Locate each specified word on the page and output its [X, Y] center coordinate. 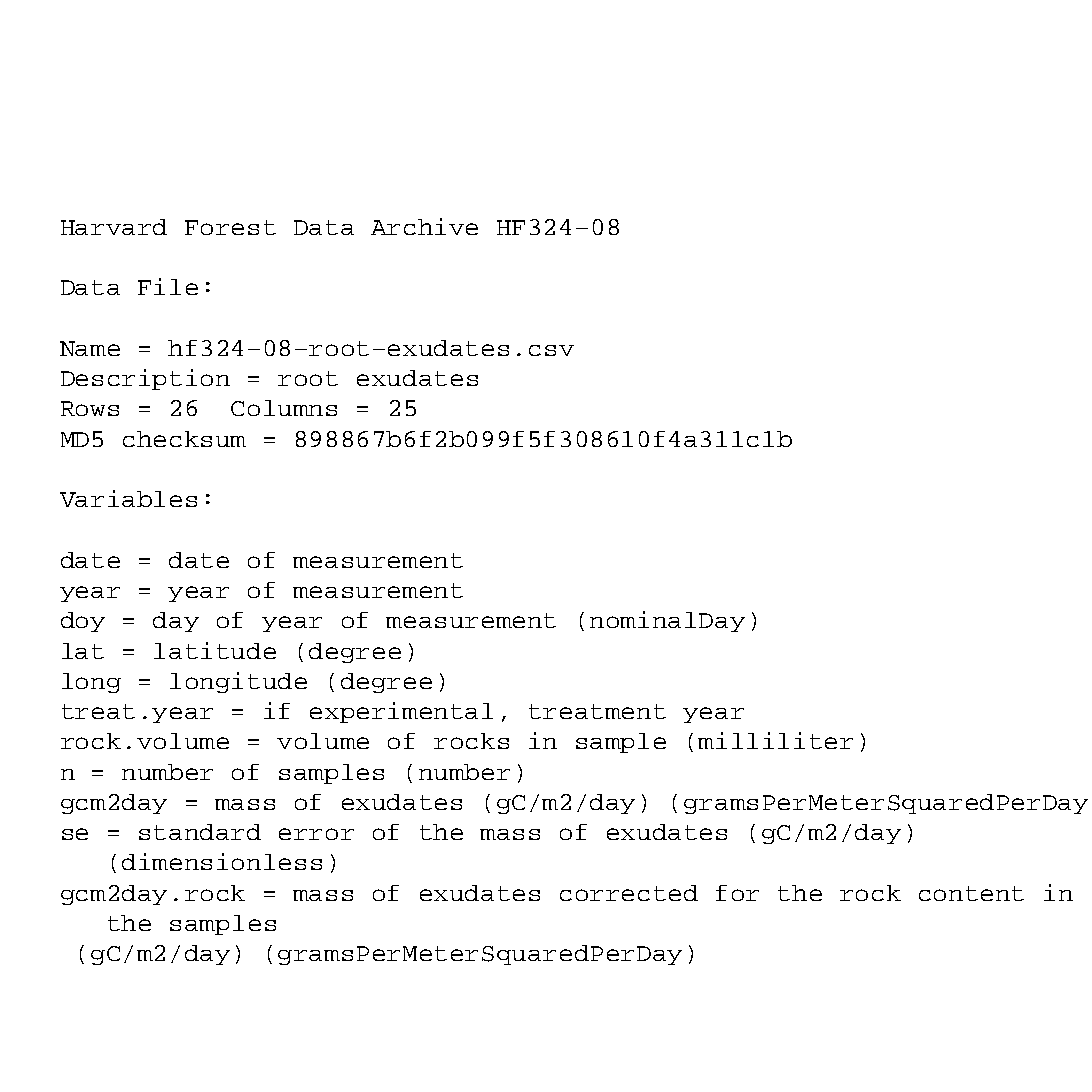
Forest [230, 227]
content [971, 893]
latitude [215, 650]
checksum [184, 439]
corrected [629, 893]
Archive [424, 226]
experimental [401, 712]
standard [200, 832]
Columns [284, 408]
